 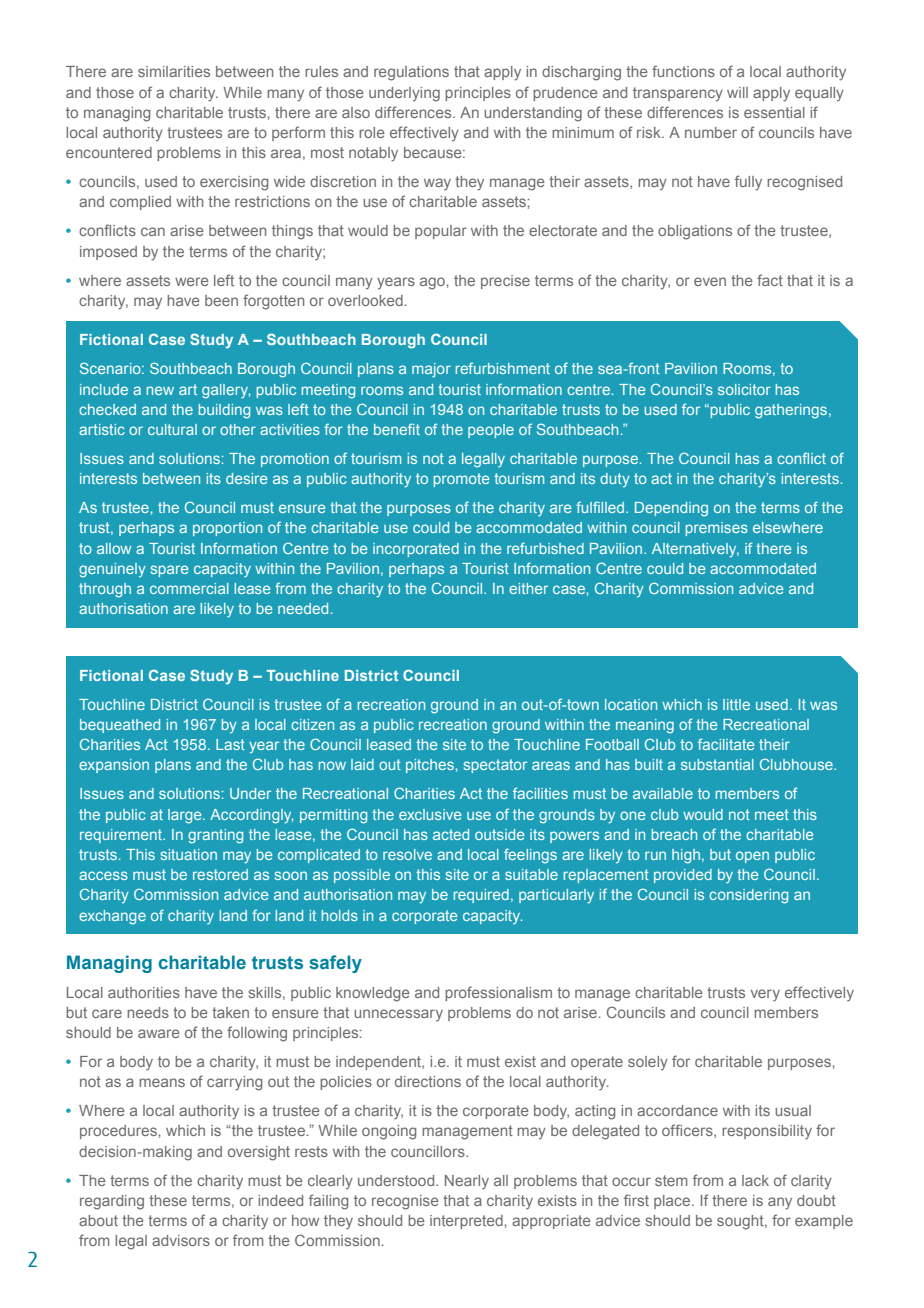 What do you see at coordinates (461, 480) in the screenshot?
I see `promote` at bounding box center [461, 480].
